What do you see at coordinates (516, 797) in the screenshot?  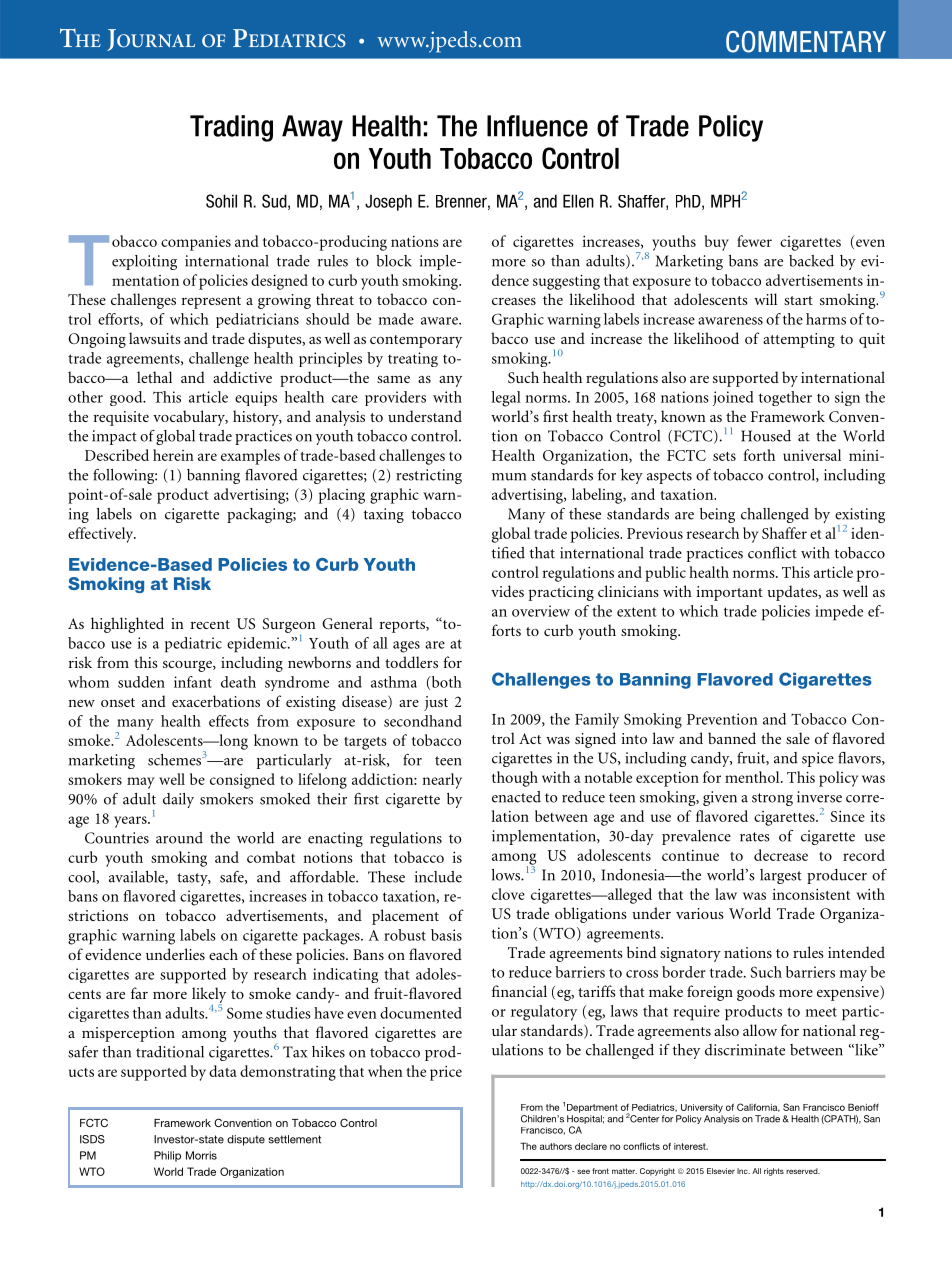 I see `enacted` at bounding box center [516, 797].
